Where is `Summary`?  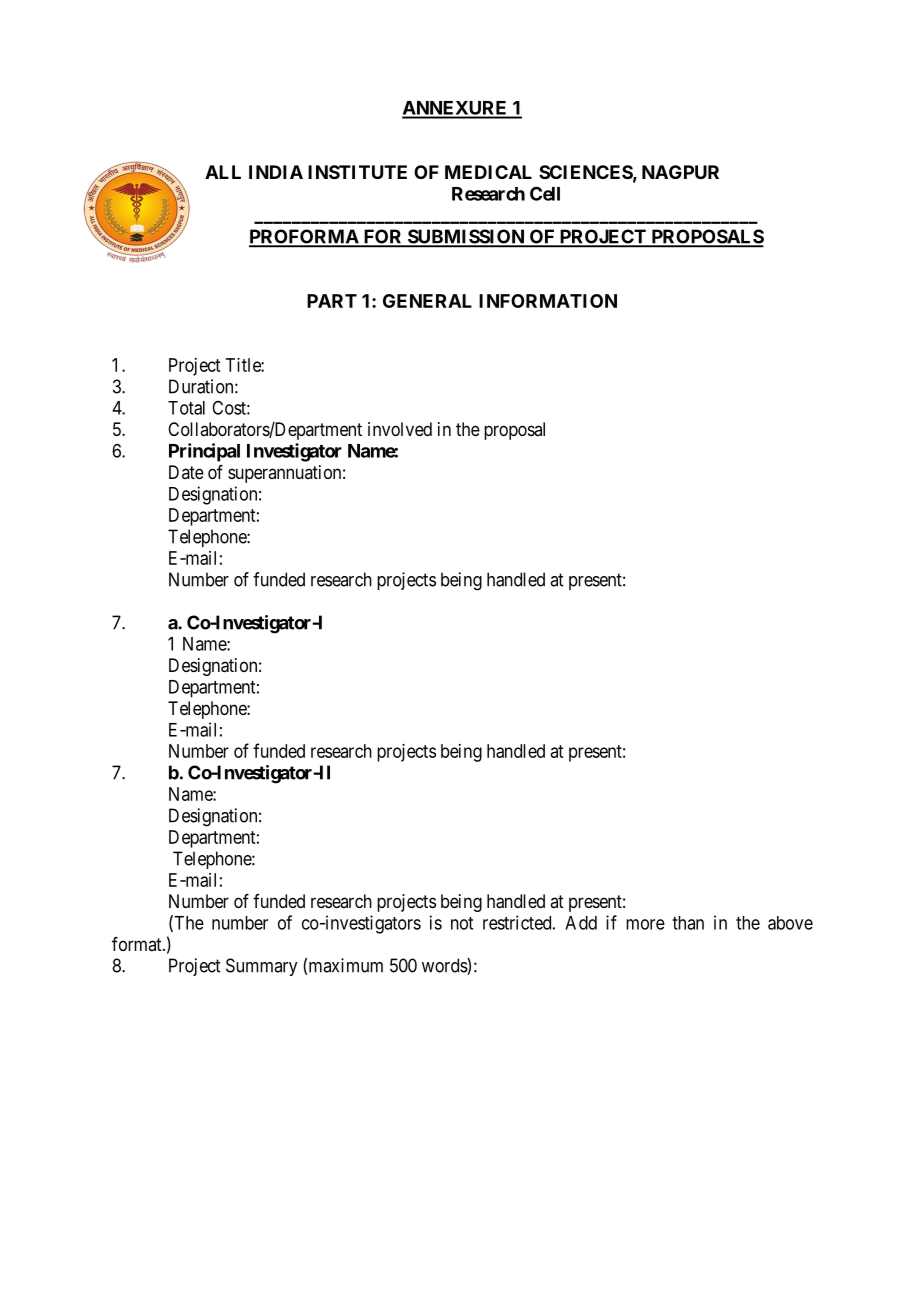
Summary is located at coordinates (261, 967).
